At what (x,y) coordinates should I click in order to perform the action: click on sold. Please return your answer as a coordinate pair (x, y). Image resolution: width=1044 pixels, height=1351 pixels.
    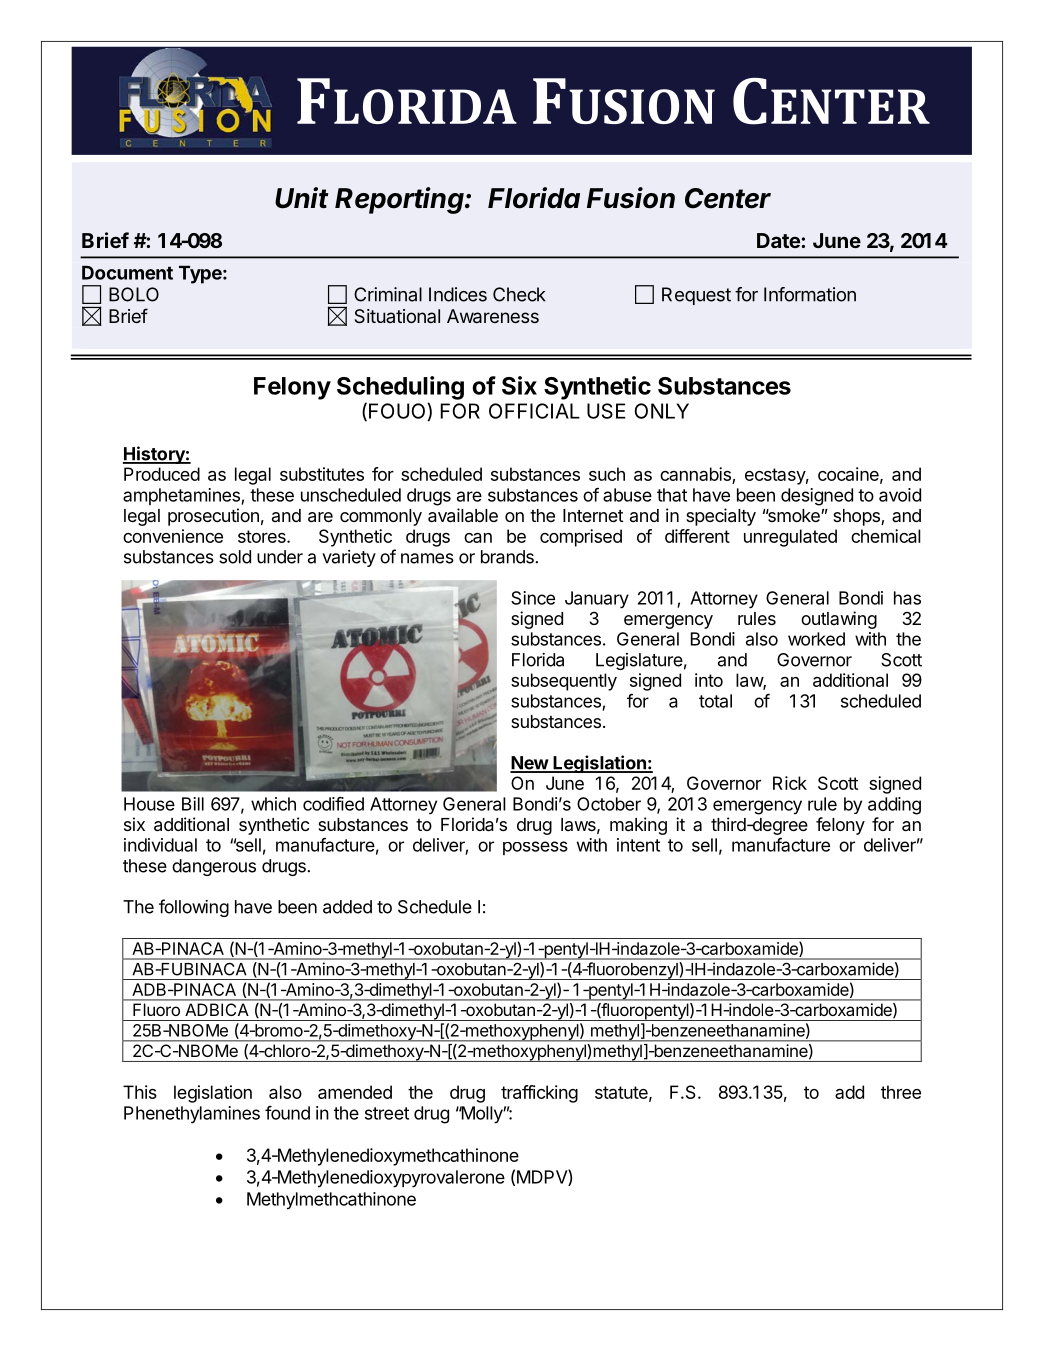
    Looking at the image, I should click on (235, 557).
